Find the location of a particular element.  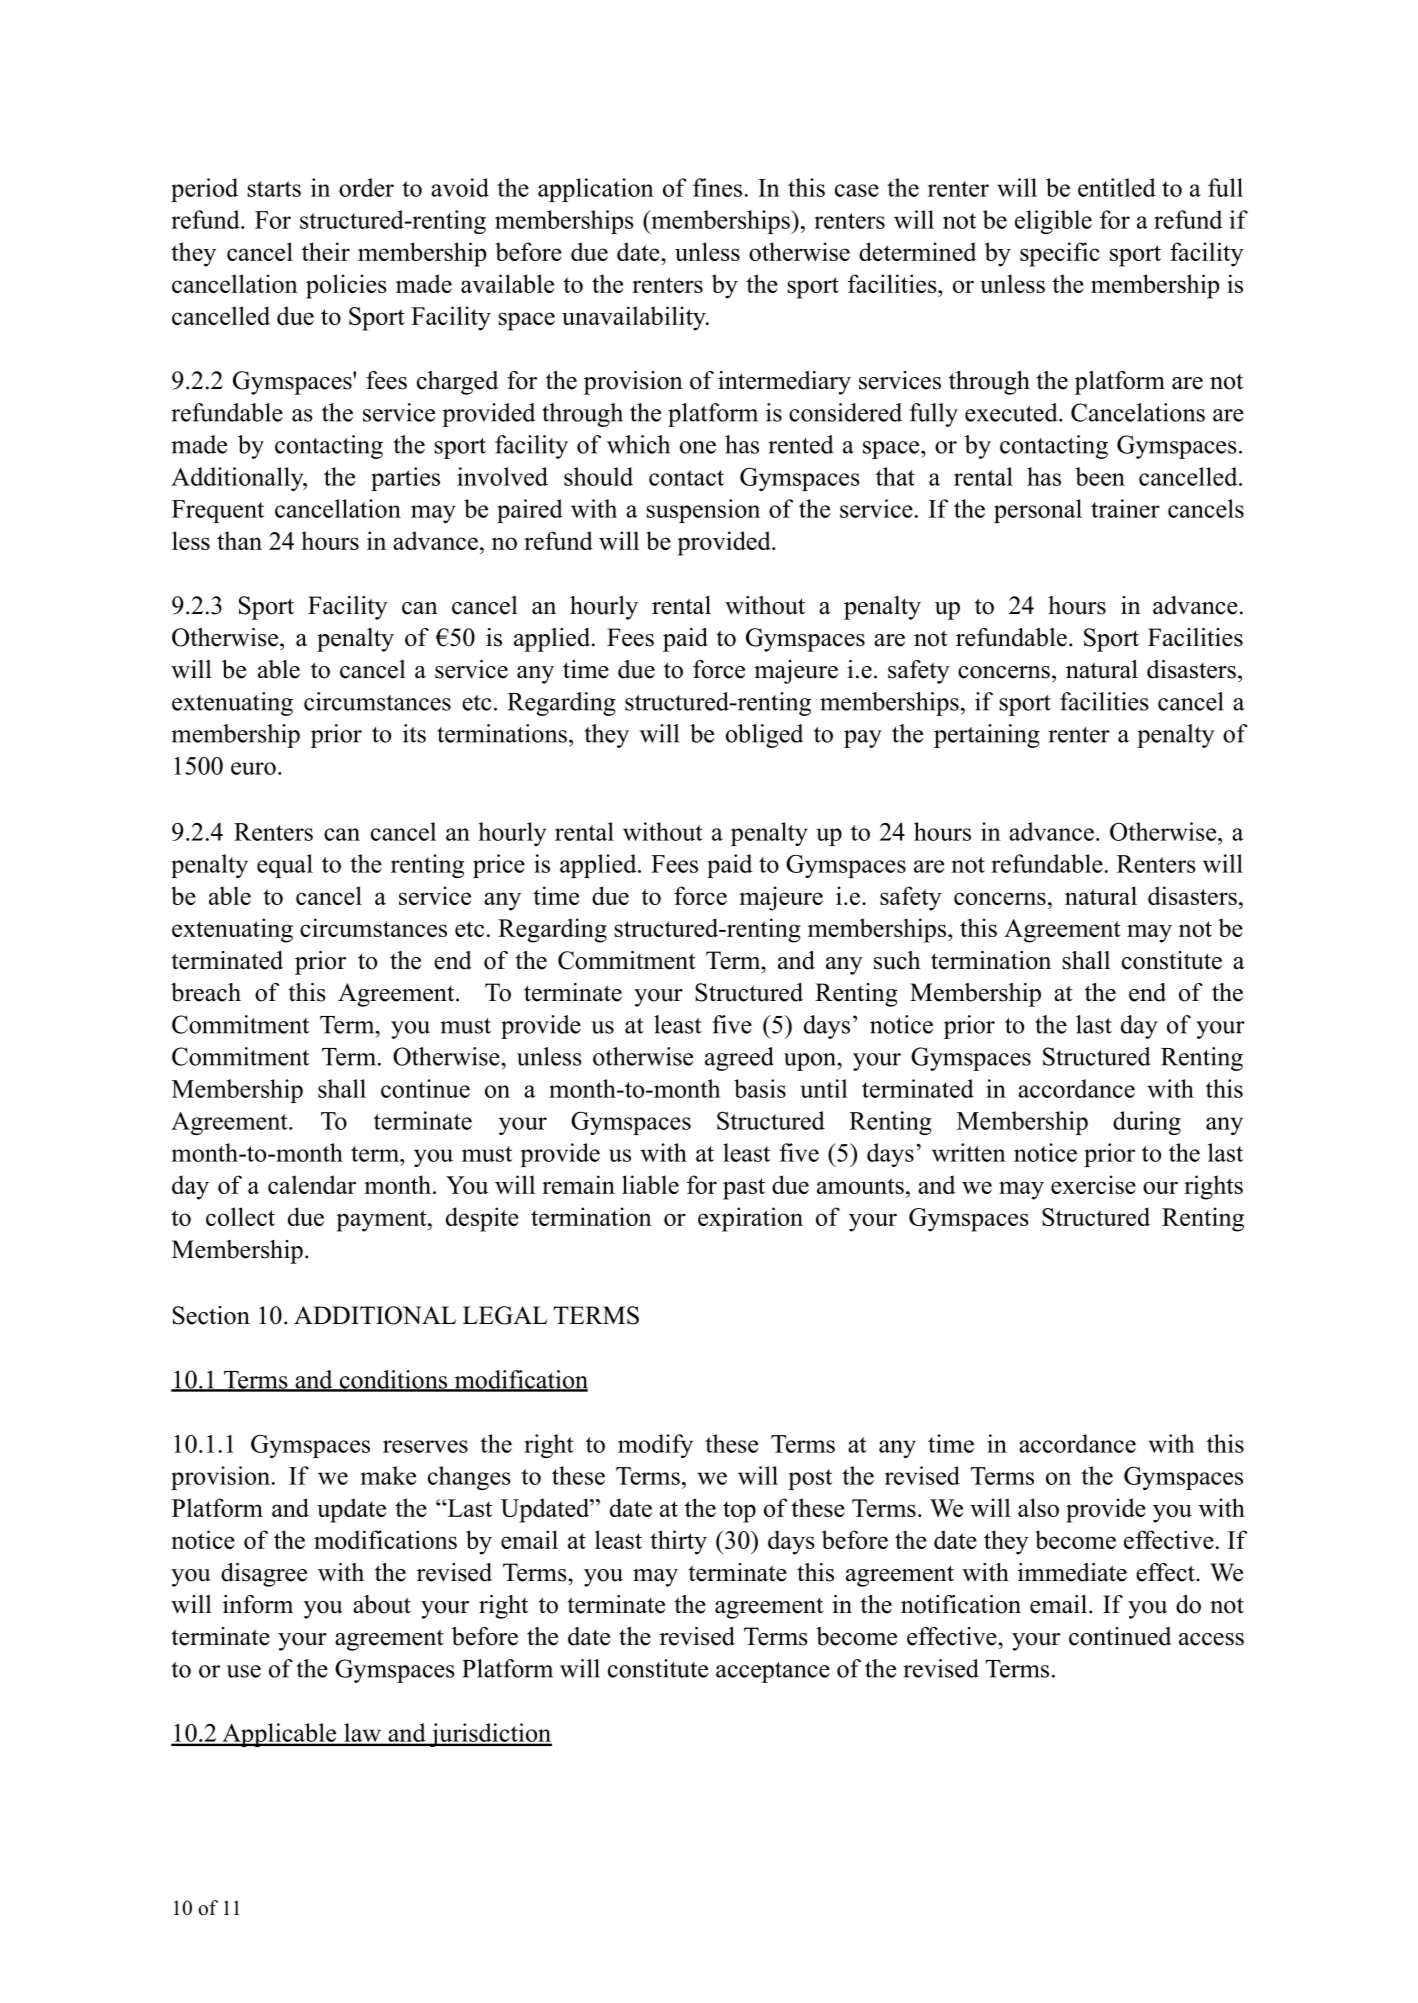

acceptance is located at coordinates (773, 1672).
